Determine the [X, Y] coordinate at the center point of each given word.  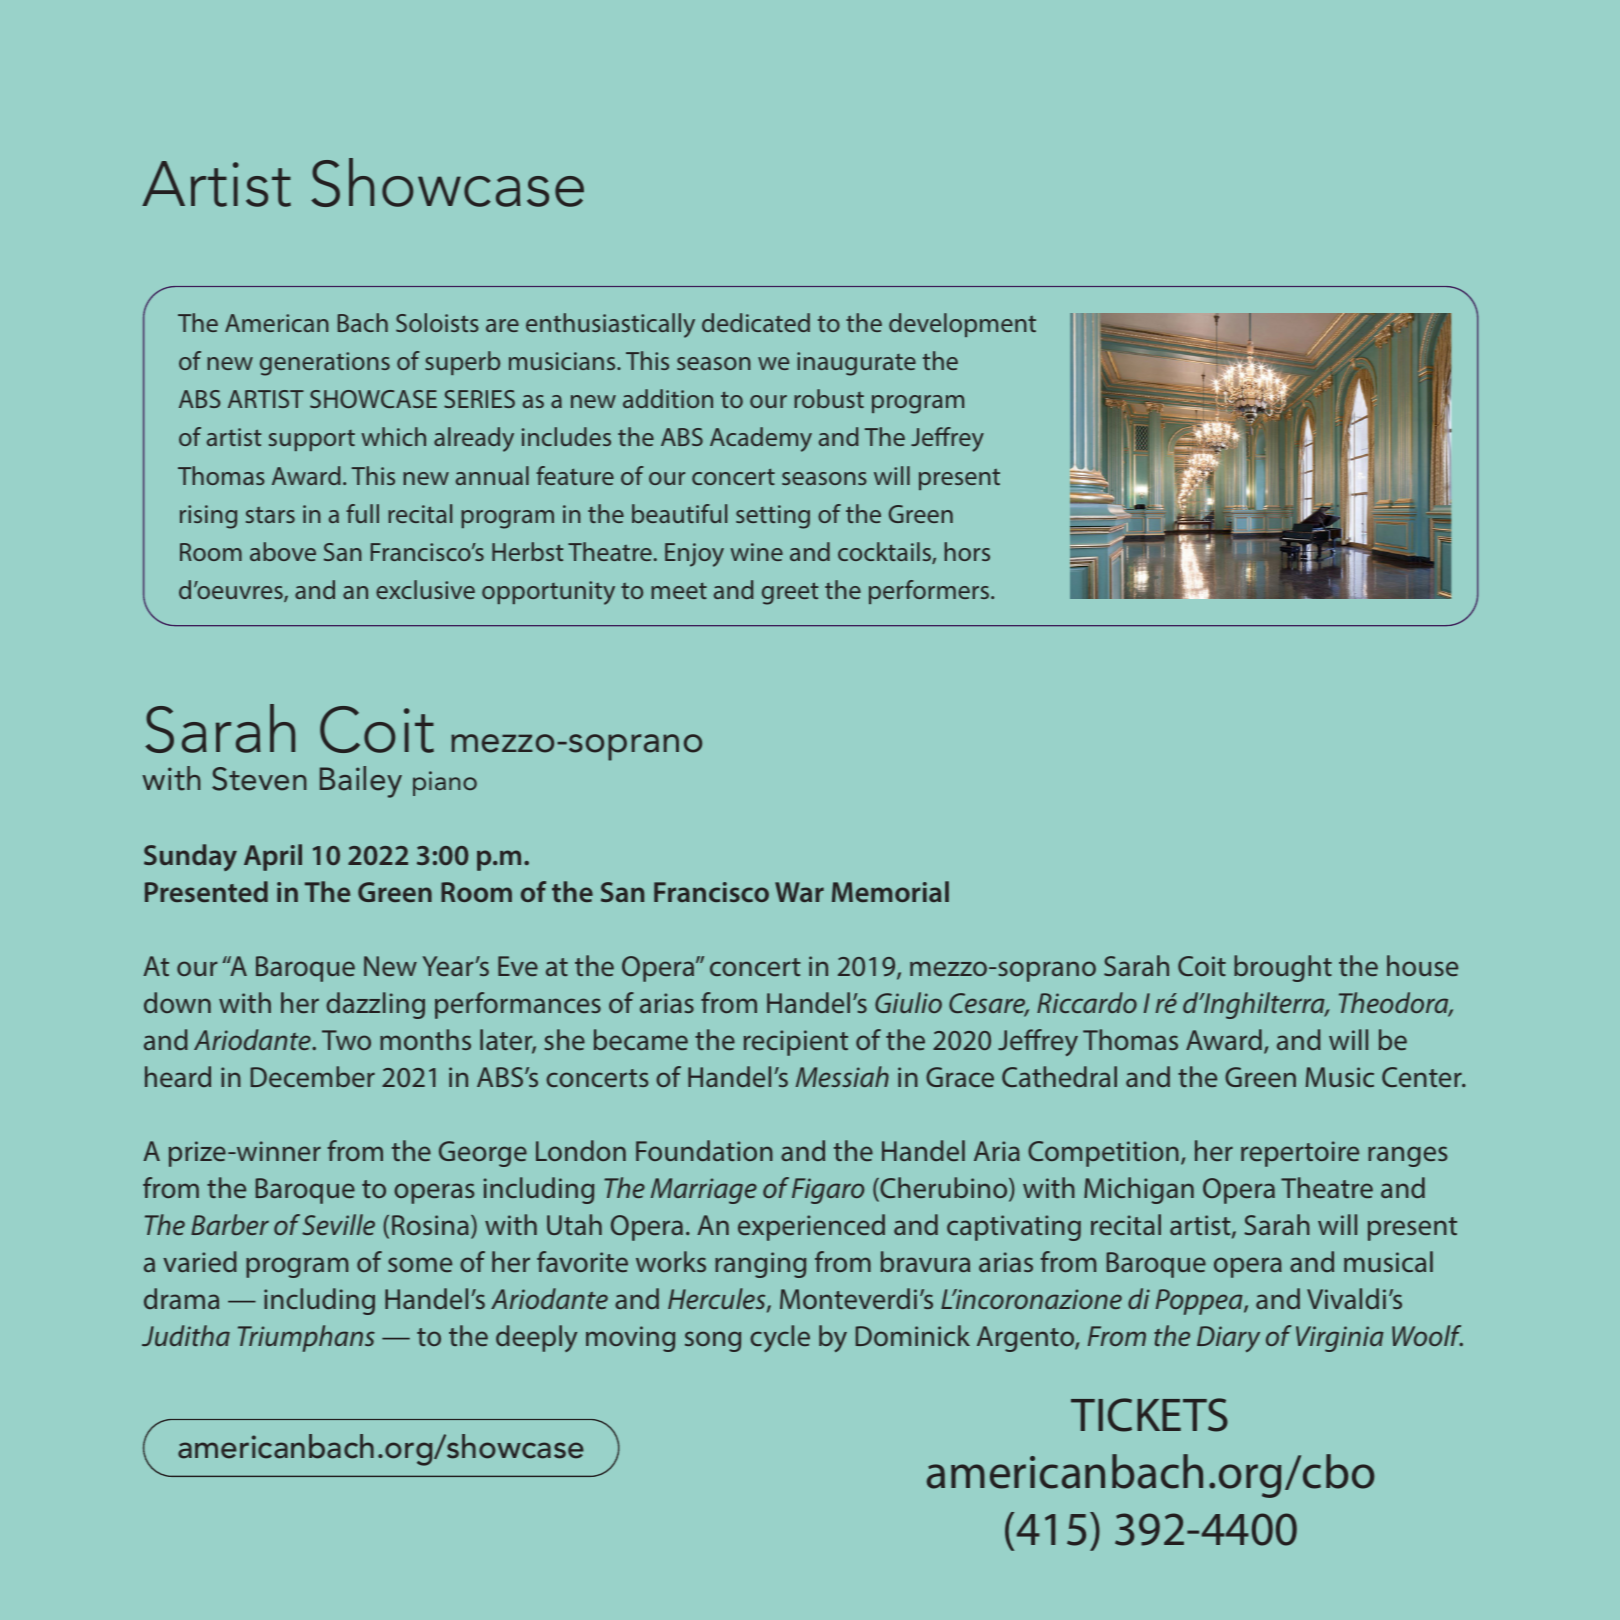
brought [1283, 968]
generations [325, 364]
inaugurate [856, 364]
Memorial [890, 891]
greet [790, 593]
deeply [536, 1338]
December [313, 1076]
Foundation [704, 1150]
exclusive [425, 589]
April [273, 857]
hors [967, 551]
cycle [780, 1338]
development [962, 325]
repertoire [1300, 1154]
